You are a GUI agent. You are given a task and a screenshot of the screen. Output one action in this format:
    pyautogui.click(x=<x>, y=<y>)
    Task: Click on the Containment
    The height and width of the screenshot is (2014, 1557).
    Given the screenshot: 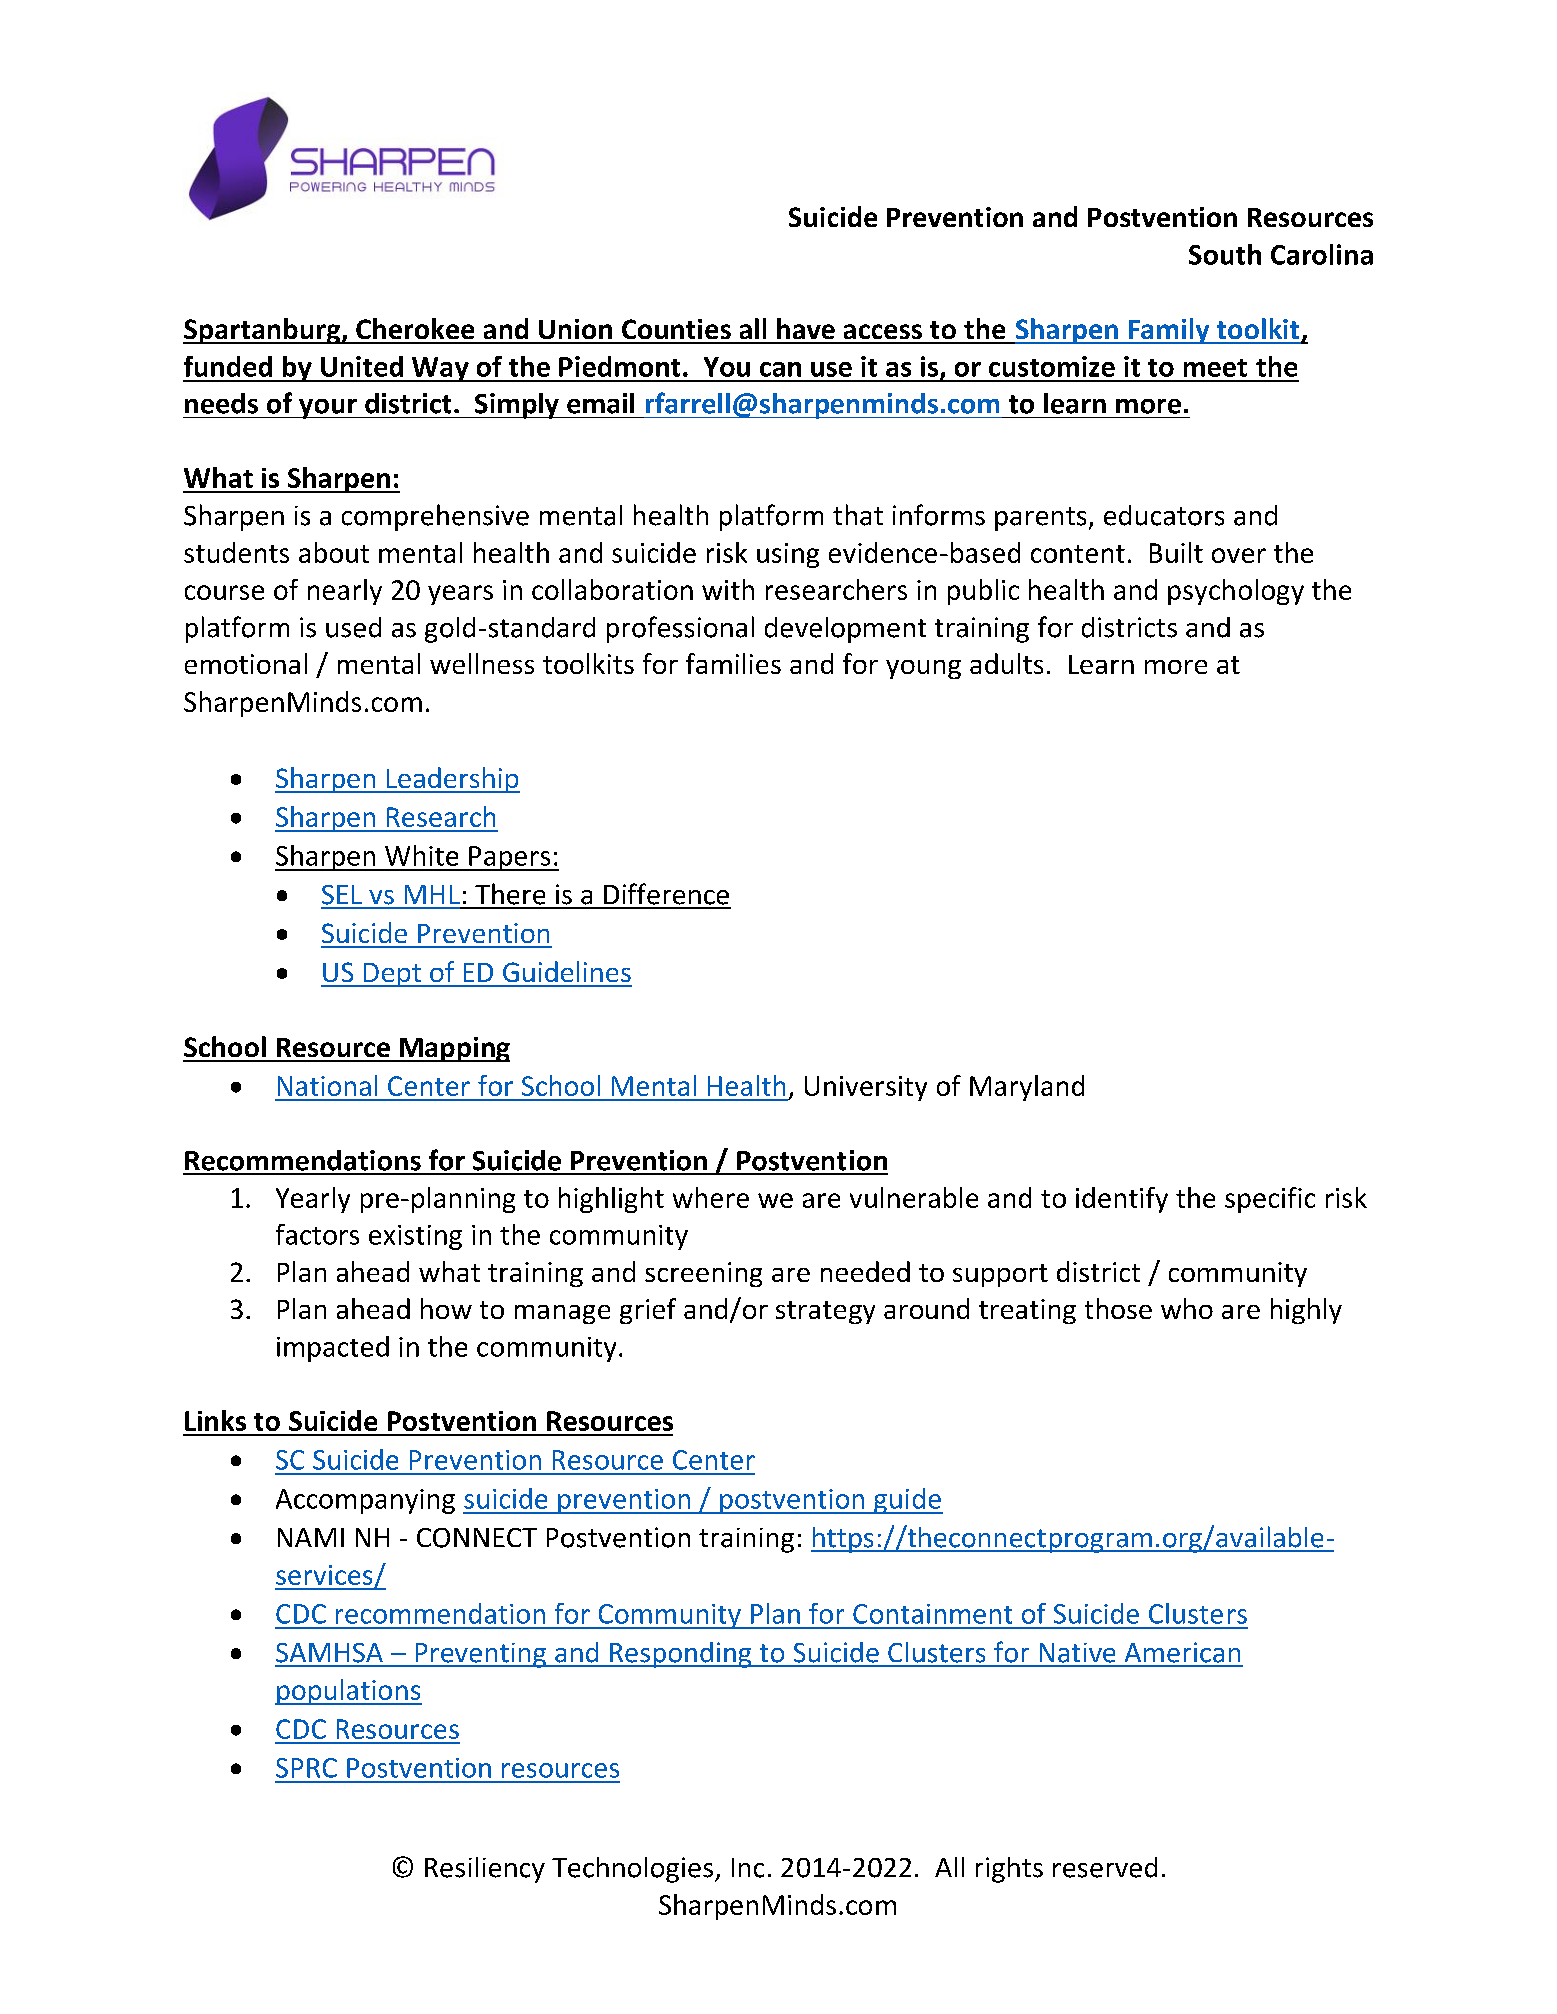 What is the action you would take?
    pyautogui.click(x=932, y=1614)
